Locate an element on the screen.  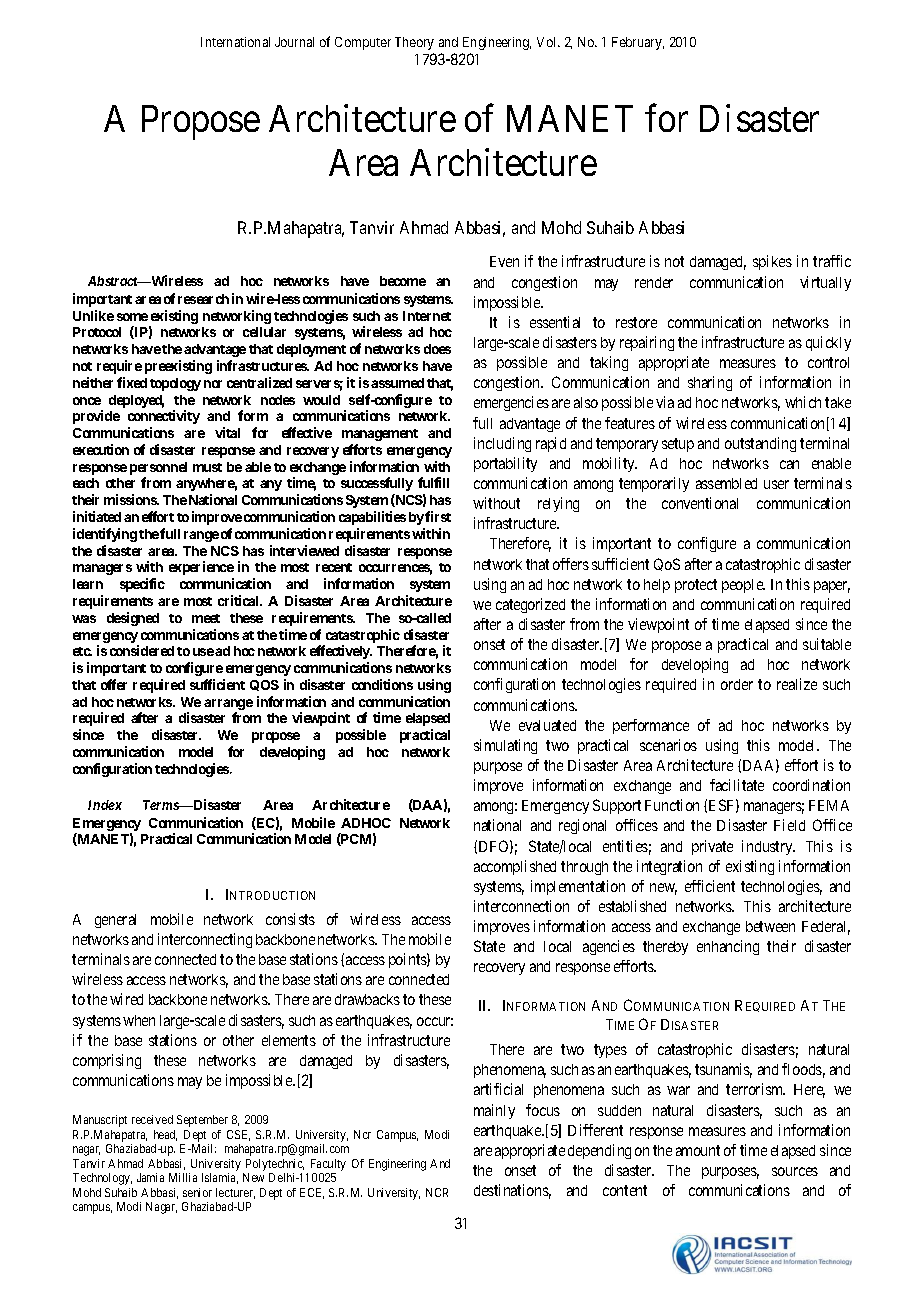
general is located at coordinates (115, 921).
